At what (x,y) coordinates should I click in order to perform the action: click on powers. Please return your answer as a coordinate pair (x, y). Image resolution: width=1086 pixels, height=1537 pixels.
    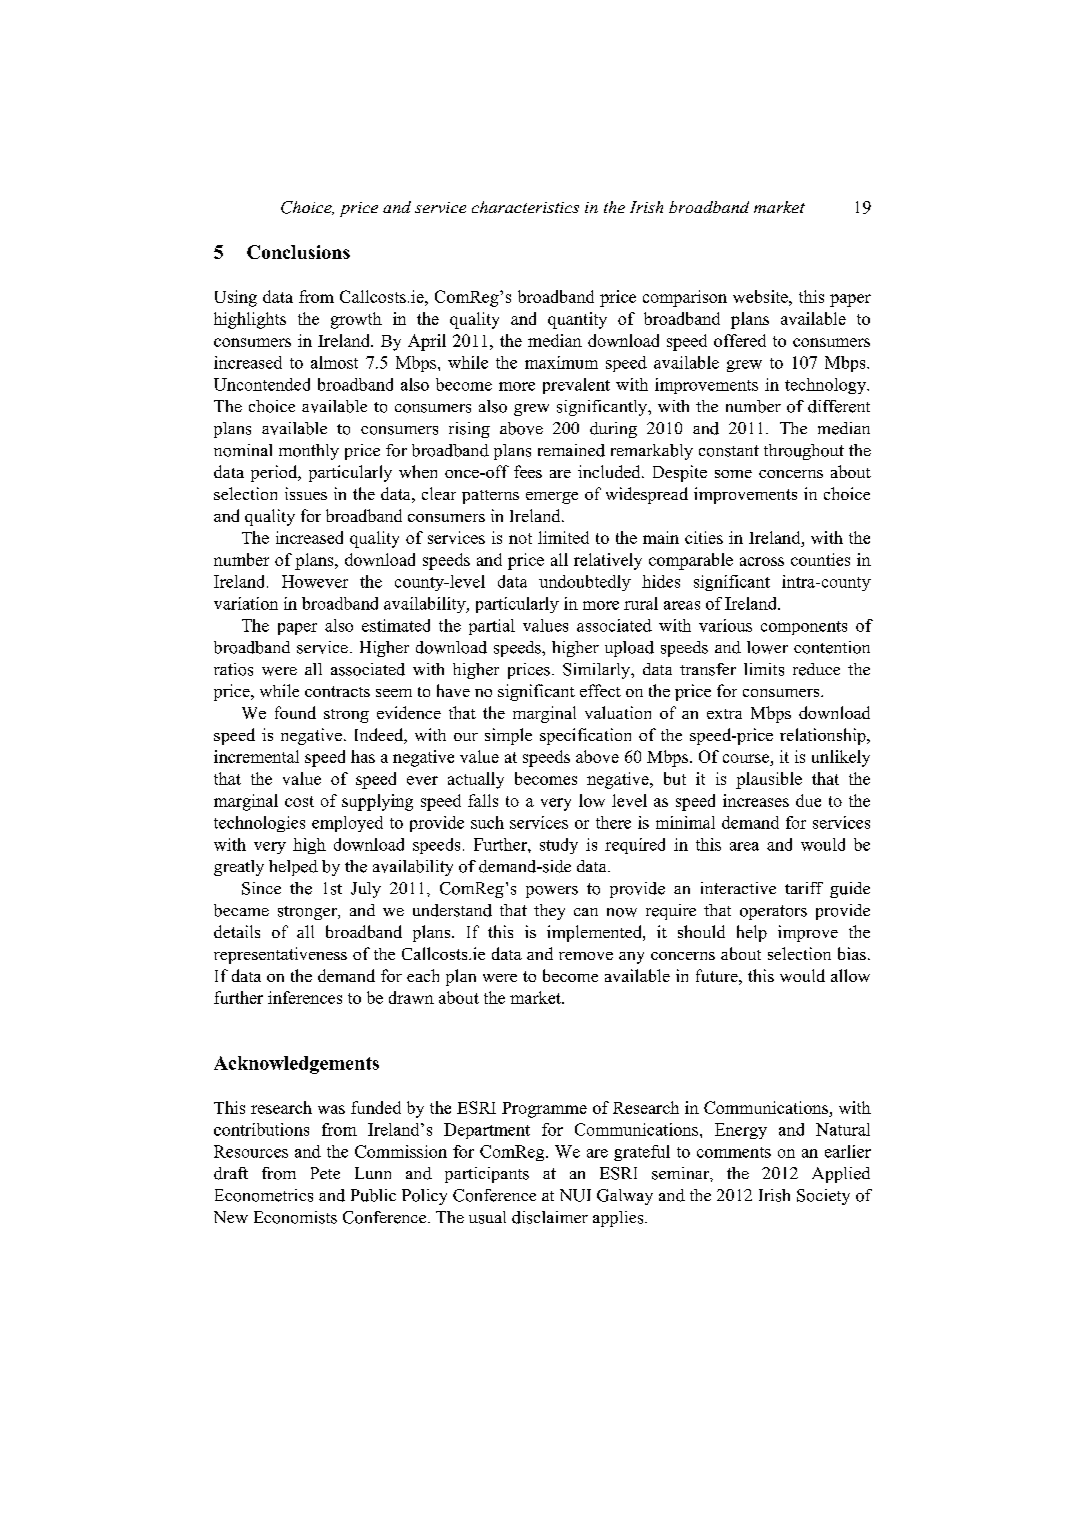
    Looking at the image, I should click on (552, 892).
